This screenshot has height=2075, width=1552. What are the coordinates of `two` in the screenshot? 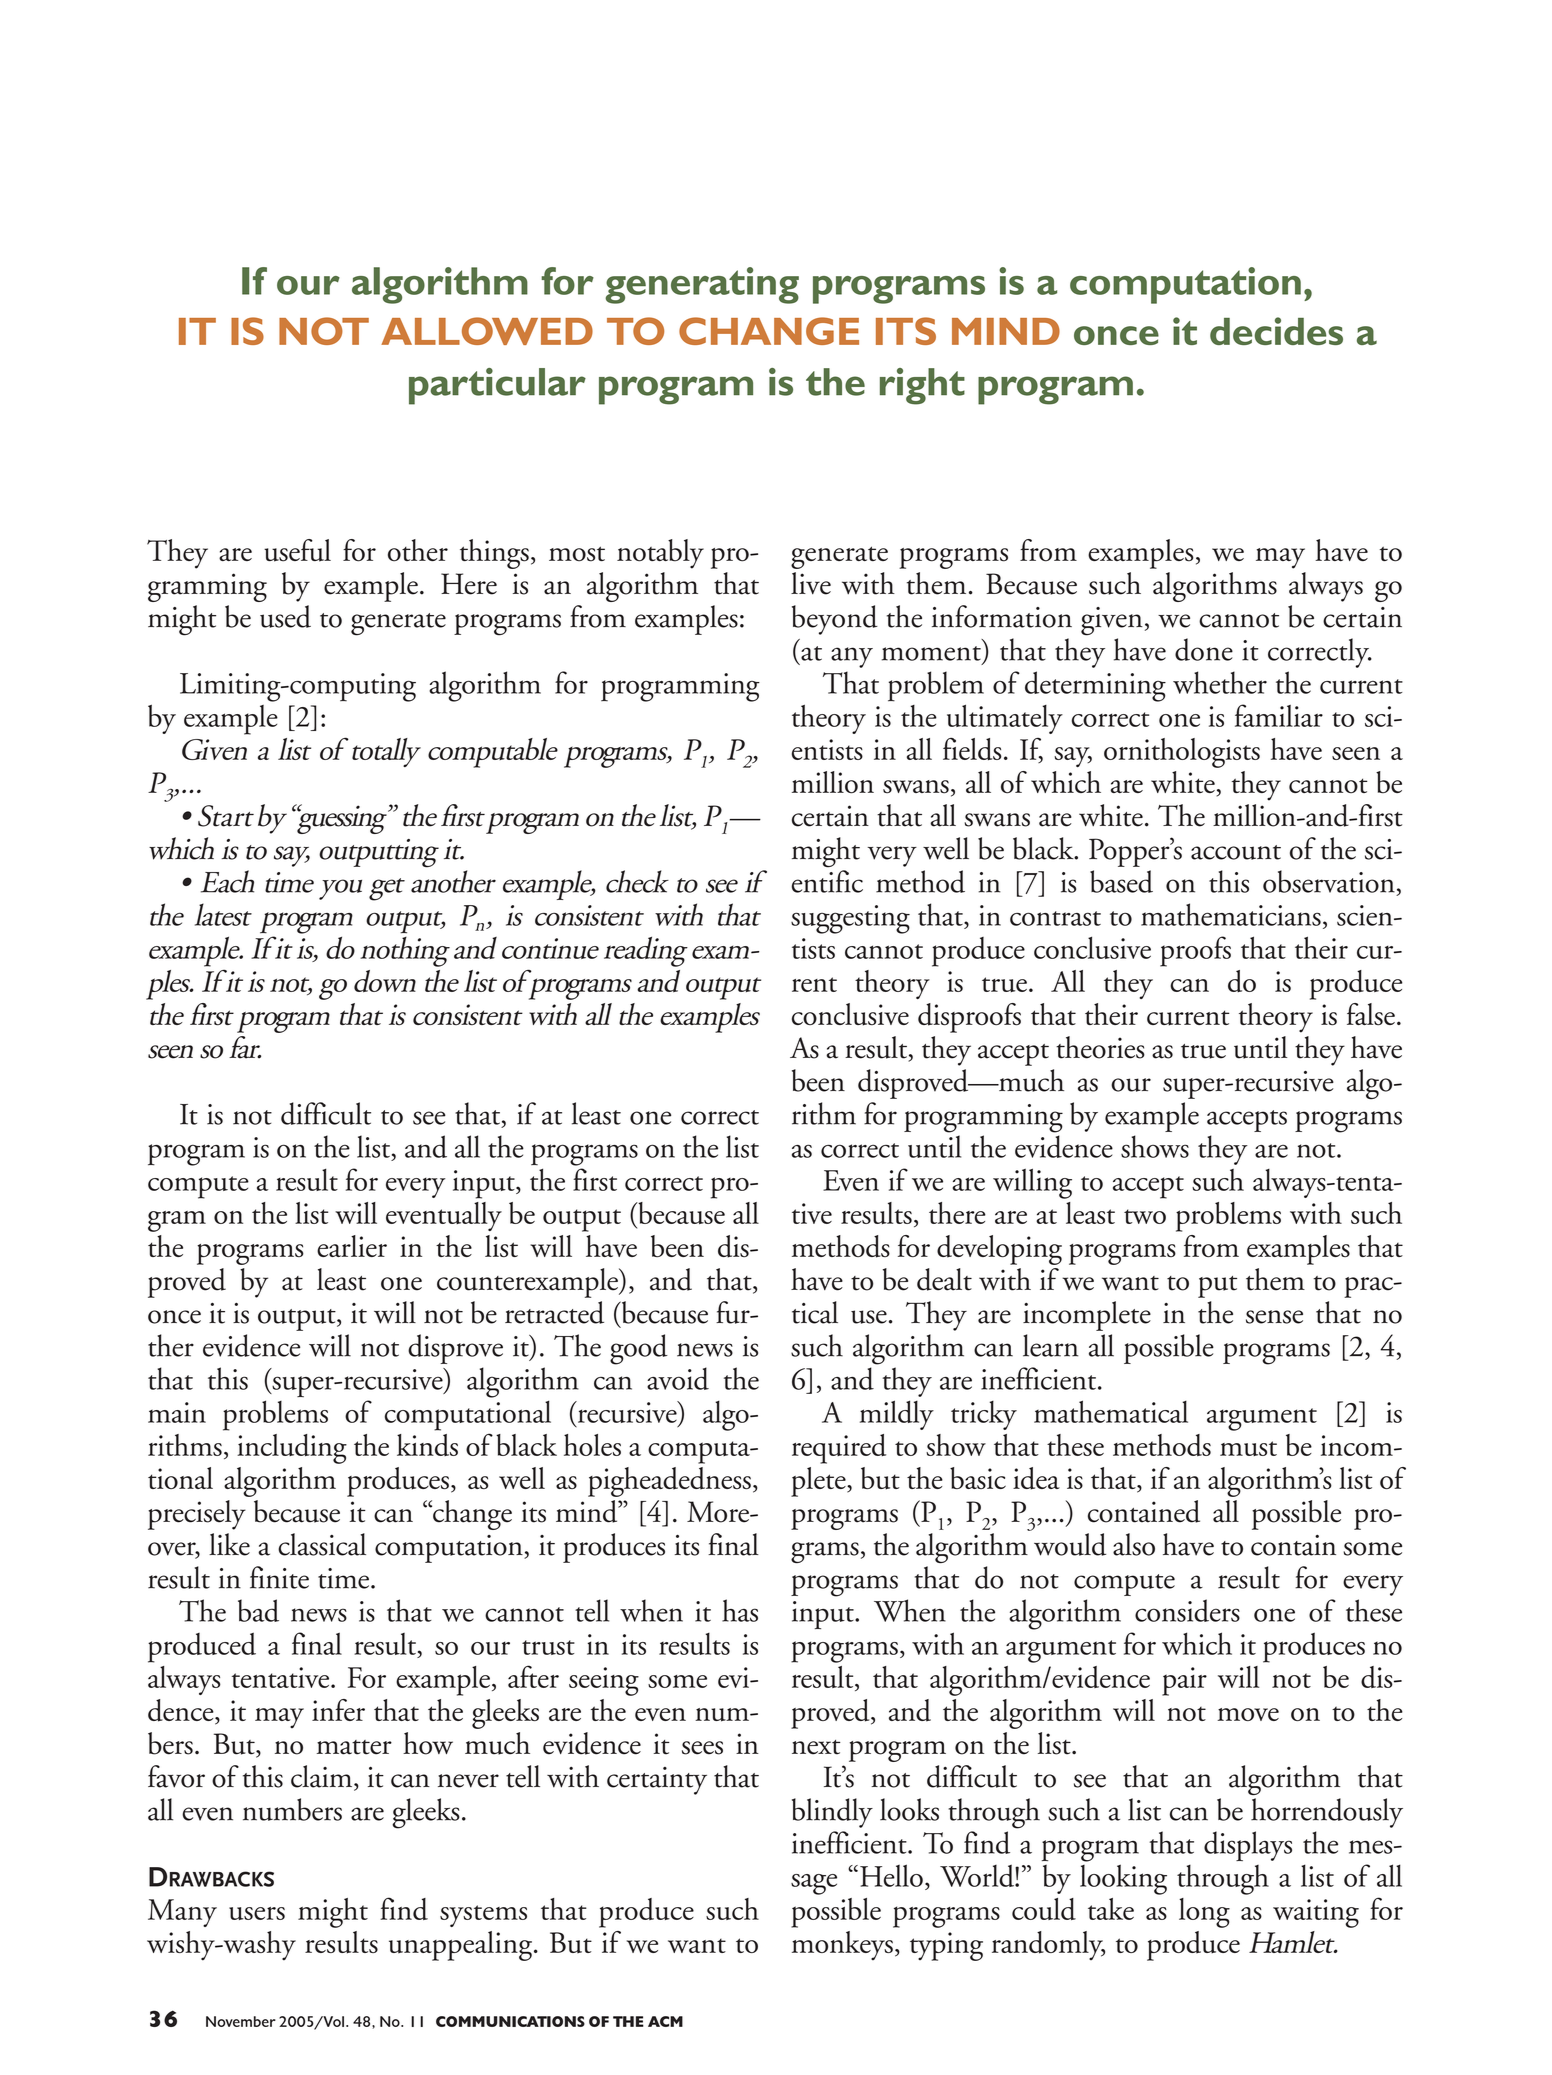 It's located at (1145, 1216).
